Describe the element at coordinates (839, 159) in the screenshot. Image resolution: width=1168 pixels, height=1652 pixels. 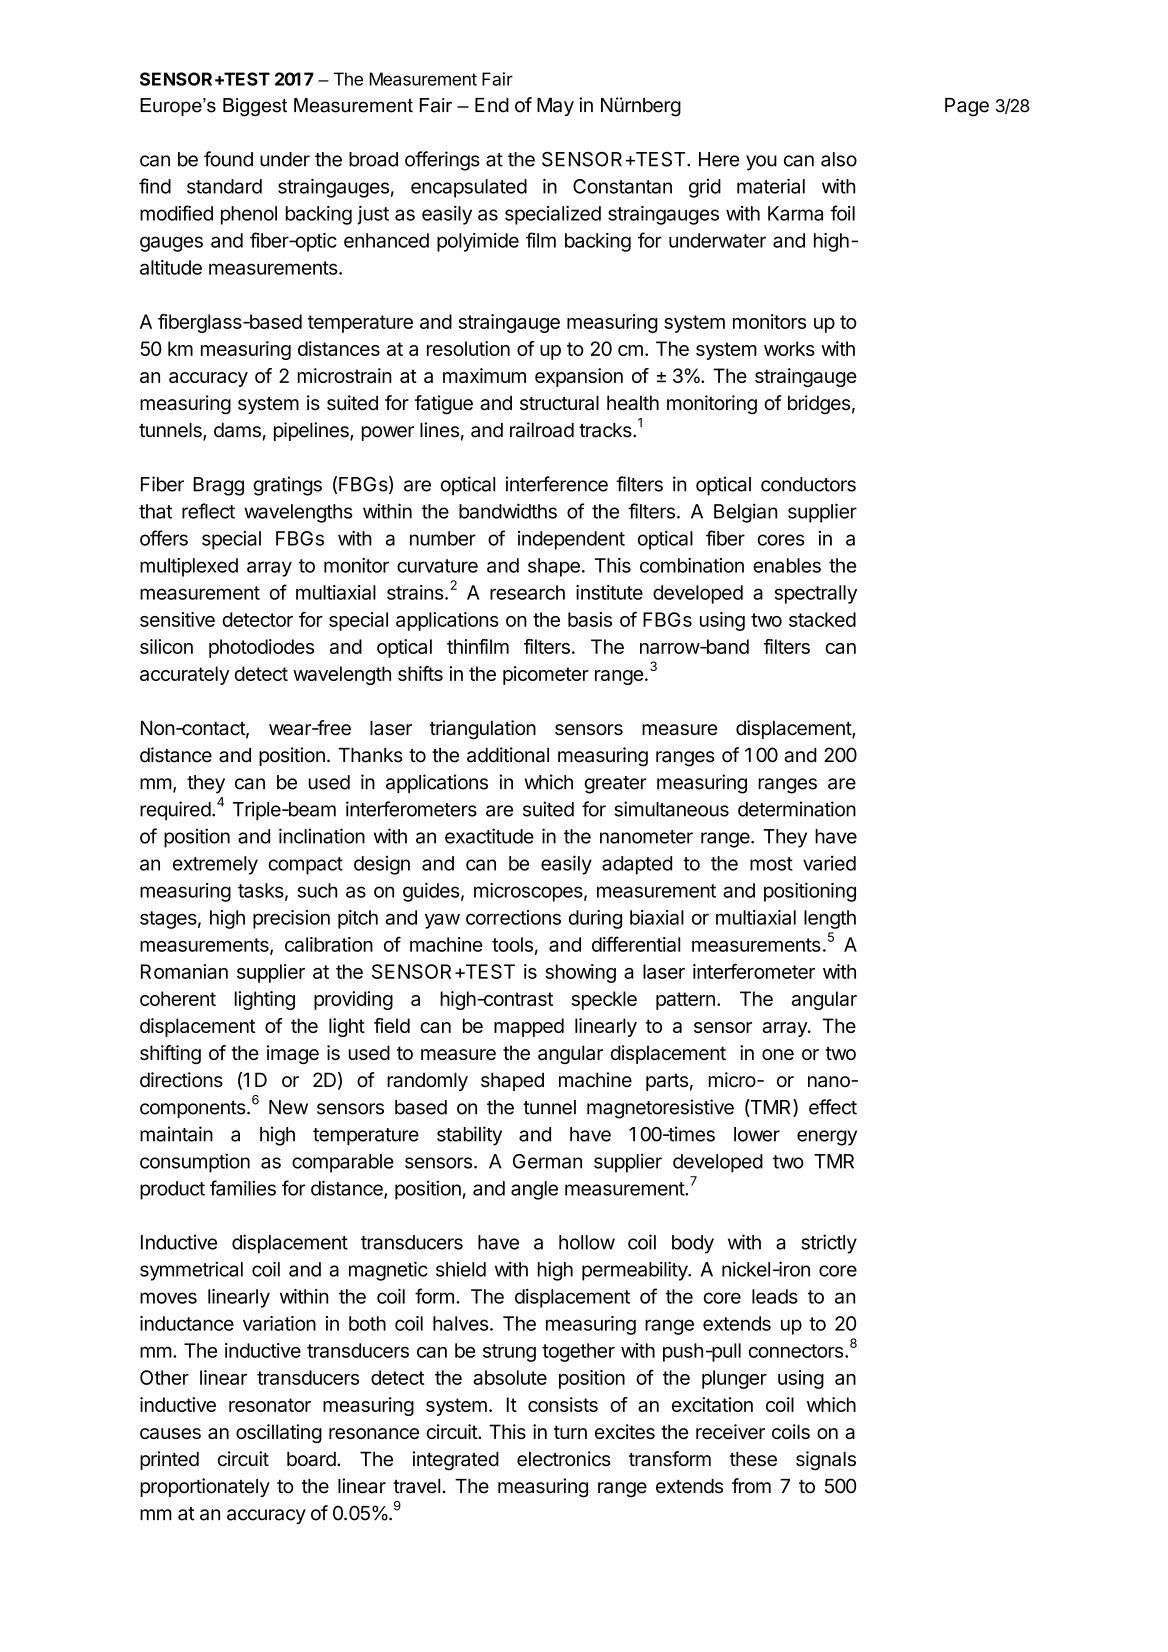
I see `also` at that location.
